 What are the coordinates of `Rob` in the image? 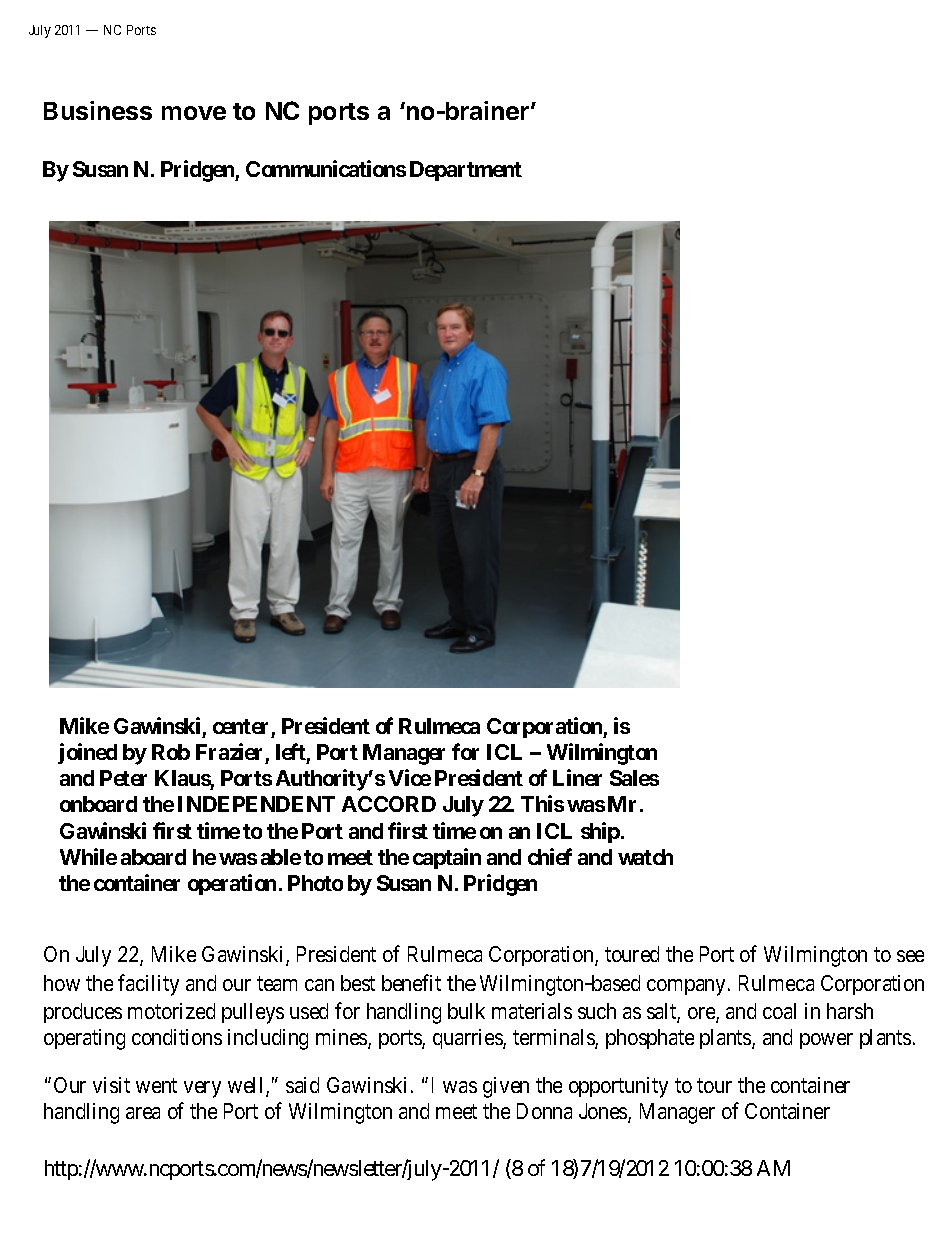 It's located at (171, 752).
